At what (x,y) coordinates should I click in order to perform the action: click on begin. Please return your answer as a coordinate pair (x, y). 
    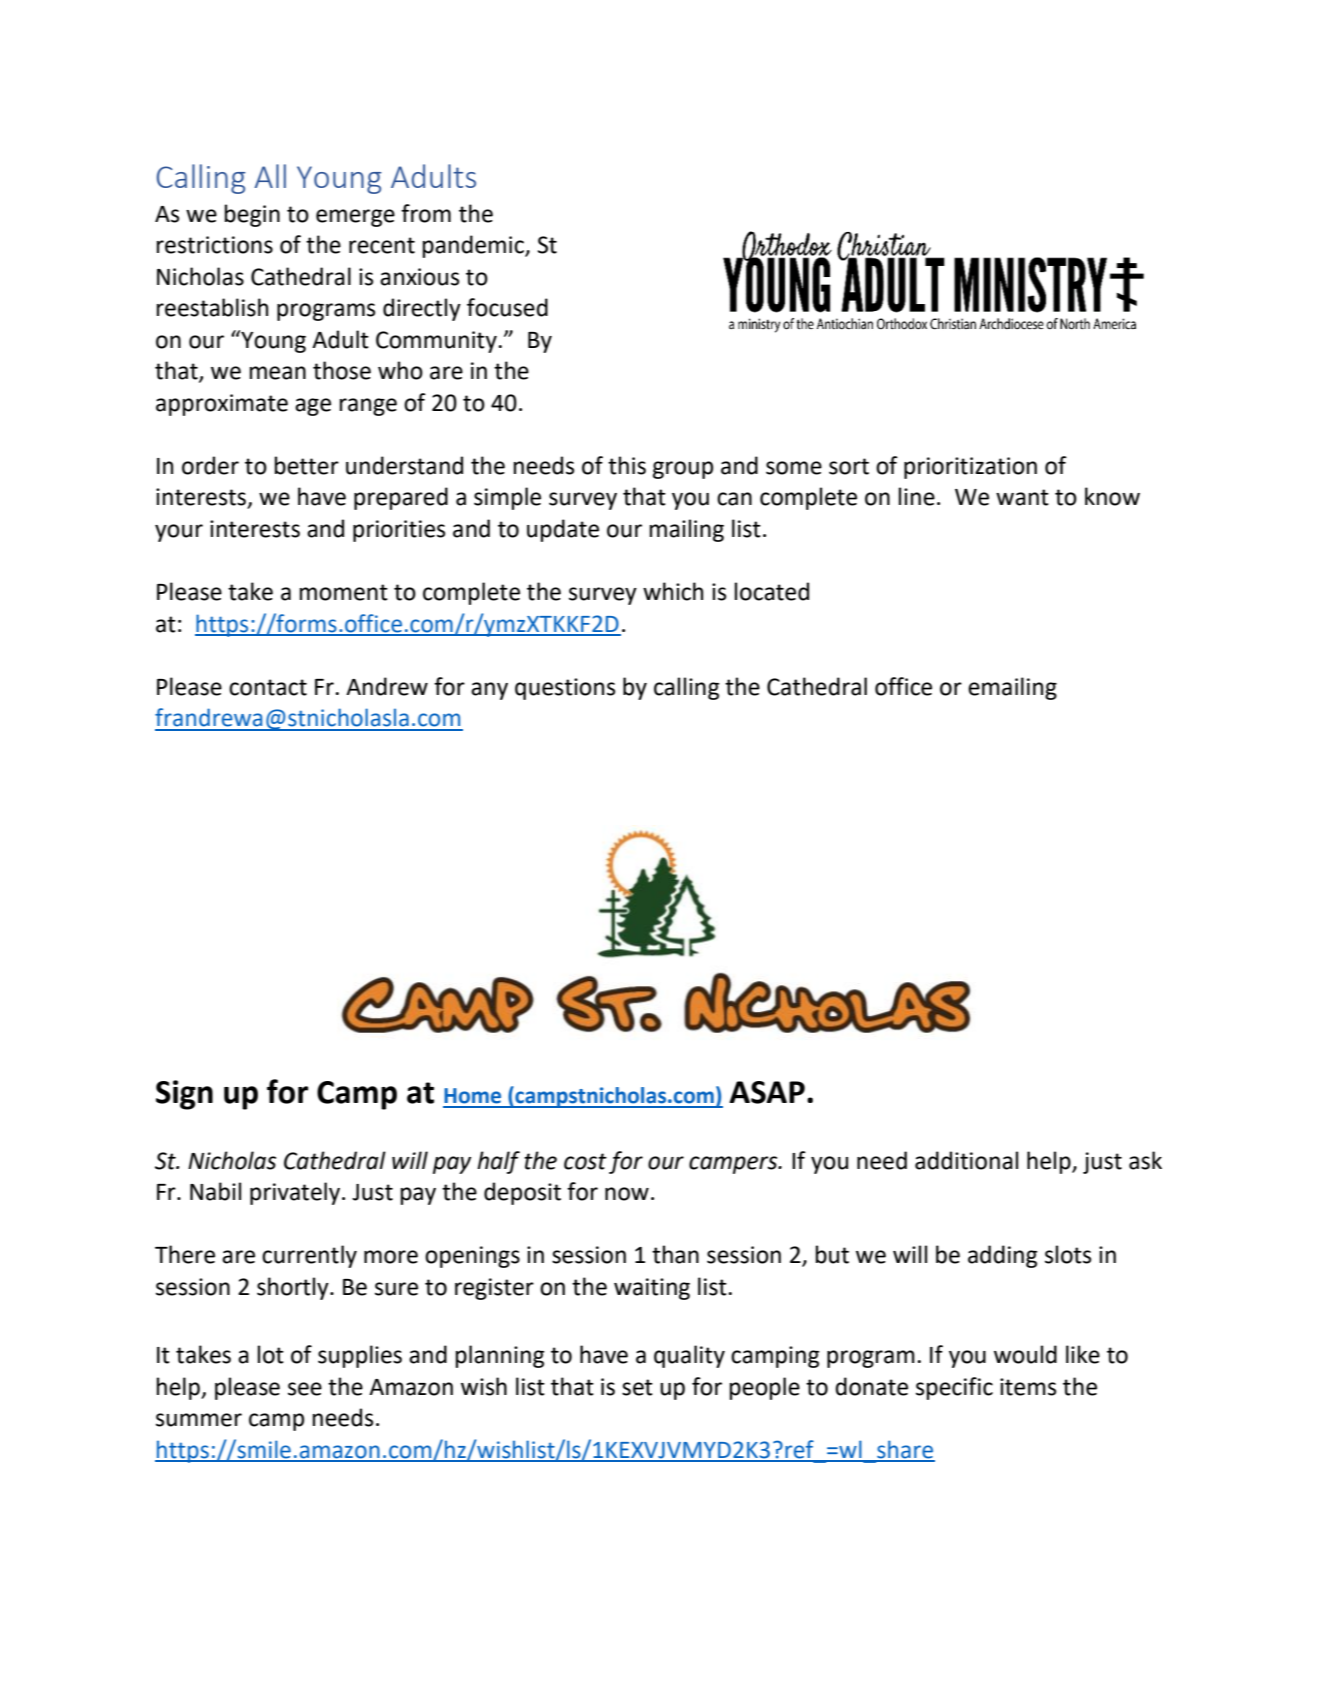
    Looking at the image, I should click on (252, 215).
